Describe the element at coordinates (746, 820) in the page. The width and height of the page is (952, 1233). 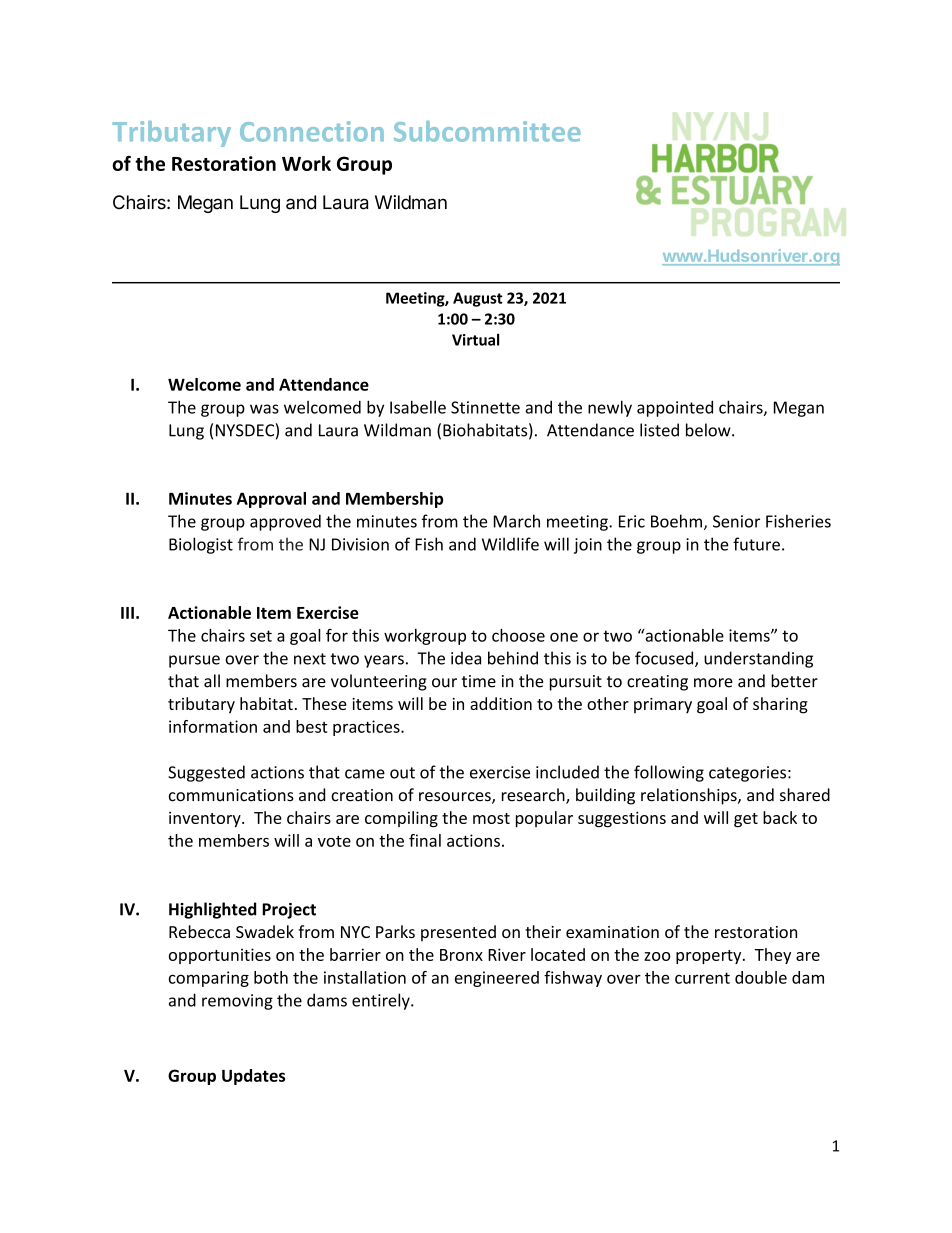
I see `get` at that location.
